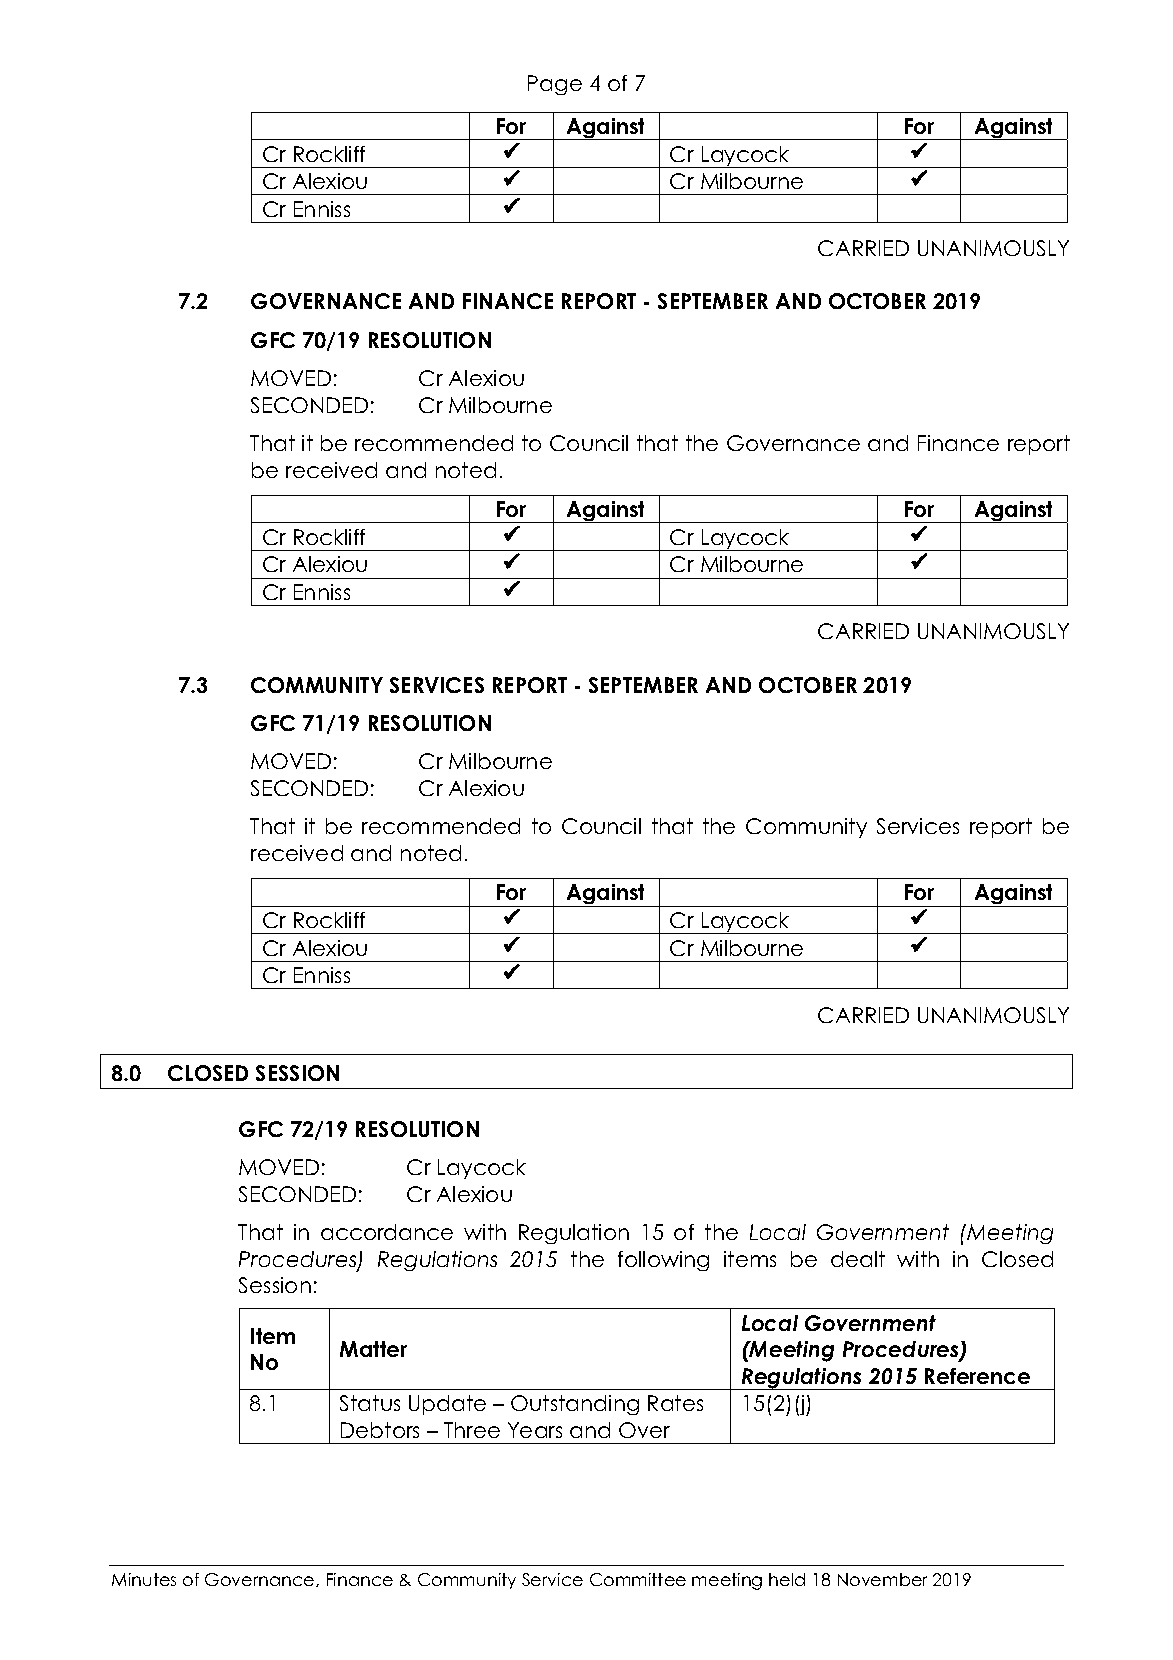 The height and width of the screenshot is (1660, 1173). What do you see at coordinates (387, 1232) in the screenshot?
I see `accordance` at bounding box center [387, 1232].
